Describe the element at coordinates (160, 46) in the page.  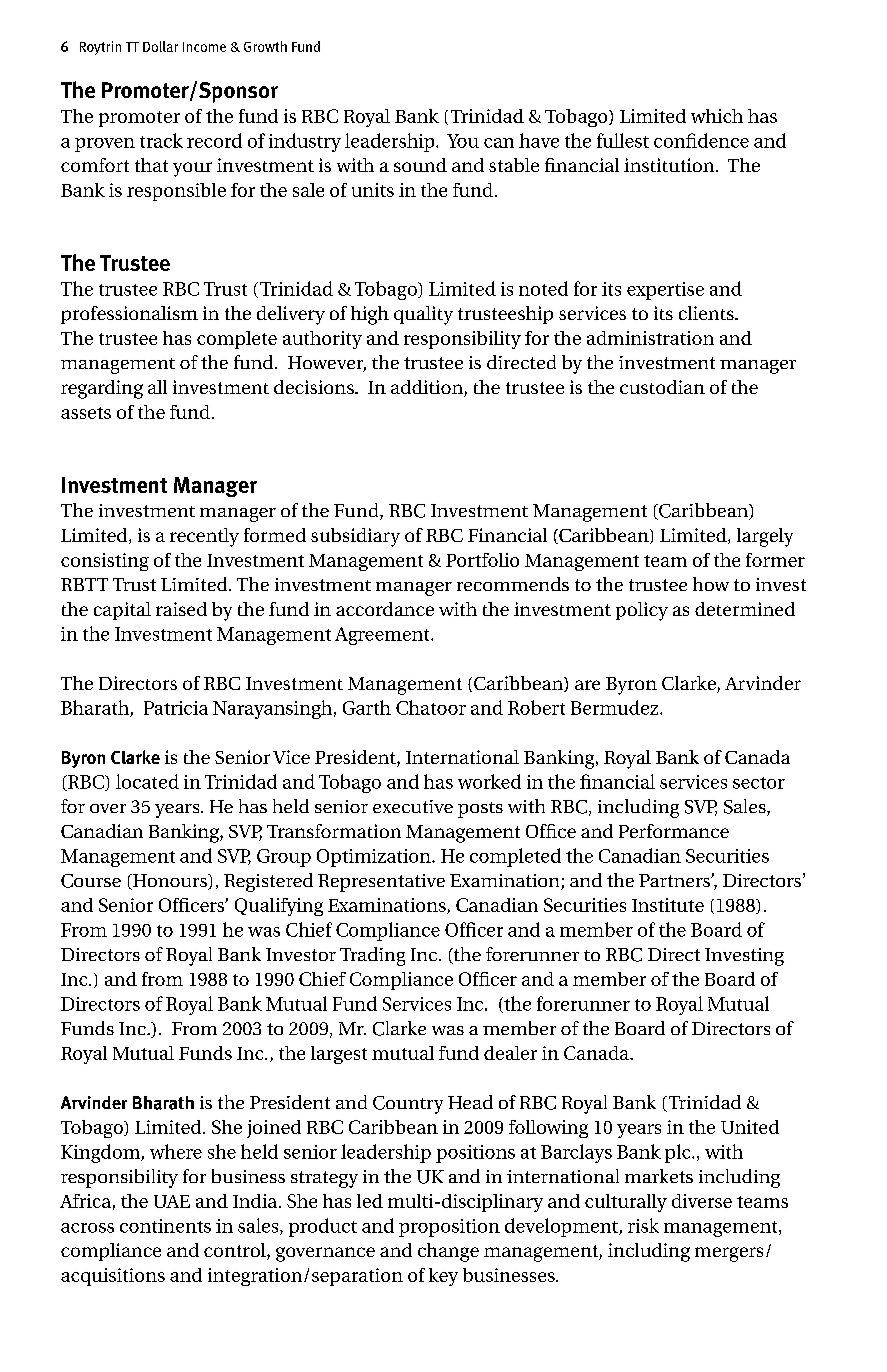
I see `Dollar` at that location.
